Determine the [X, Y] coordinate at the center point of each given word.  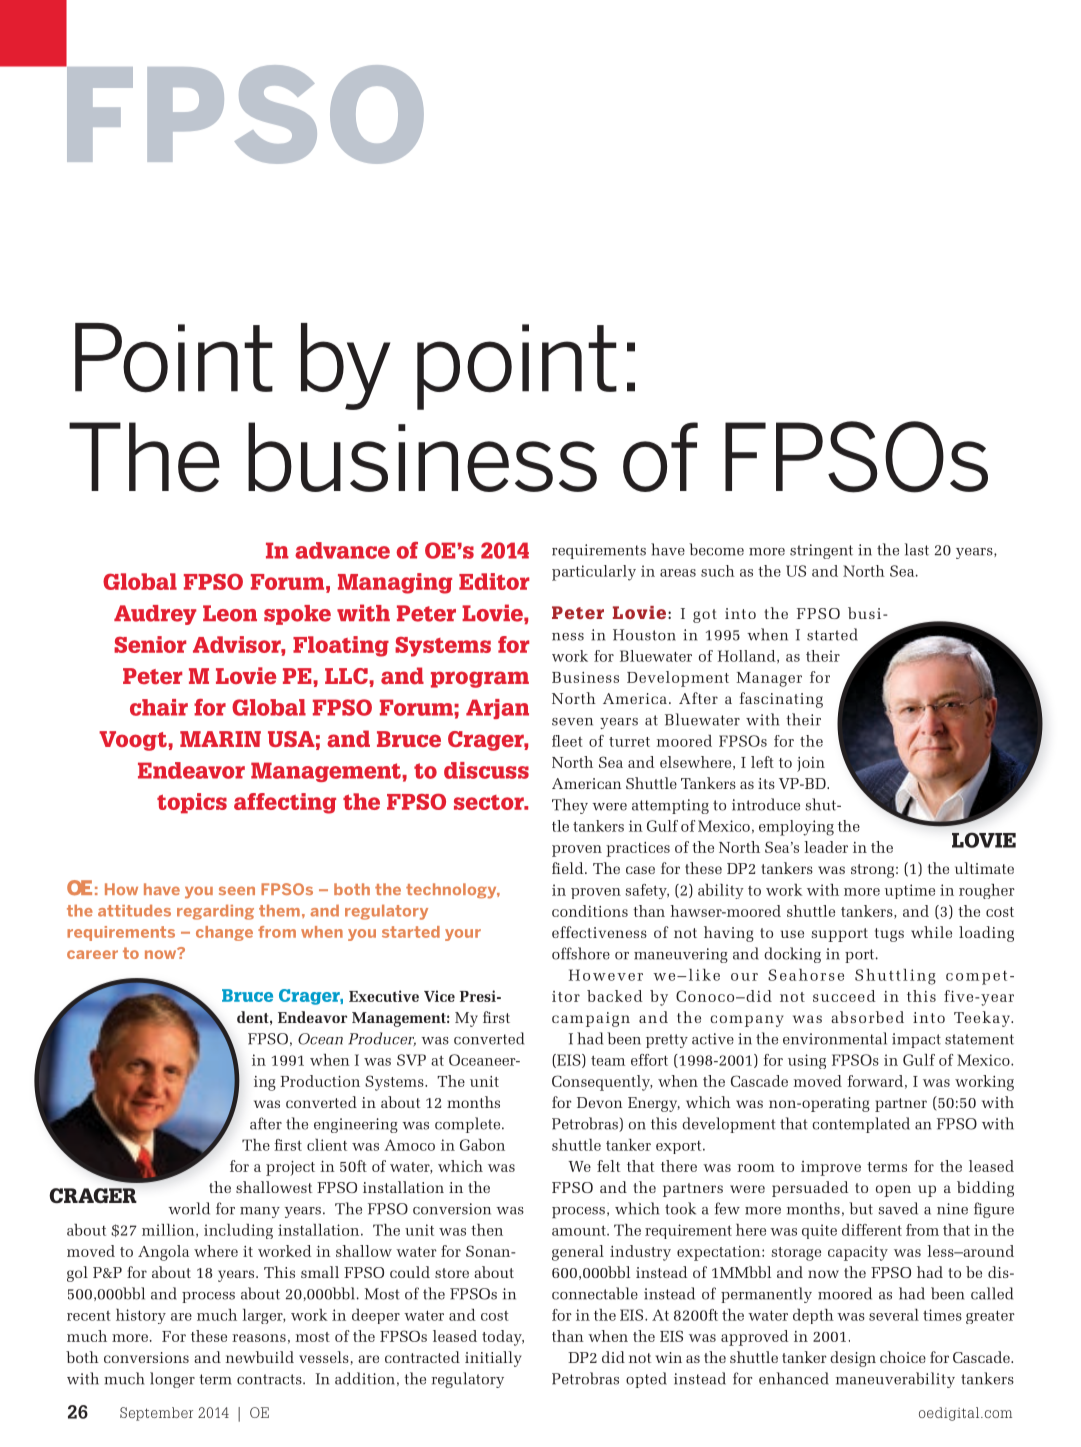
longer [172, 1380]
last [917, 549]
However [606, 975]
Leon [230, 613]
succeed [844, 996]
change [224, 933]
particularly [594, 573]
